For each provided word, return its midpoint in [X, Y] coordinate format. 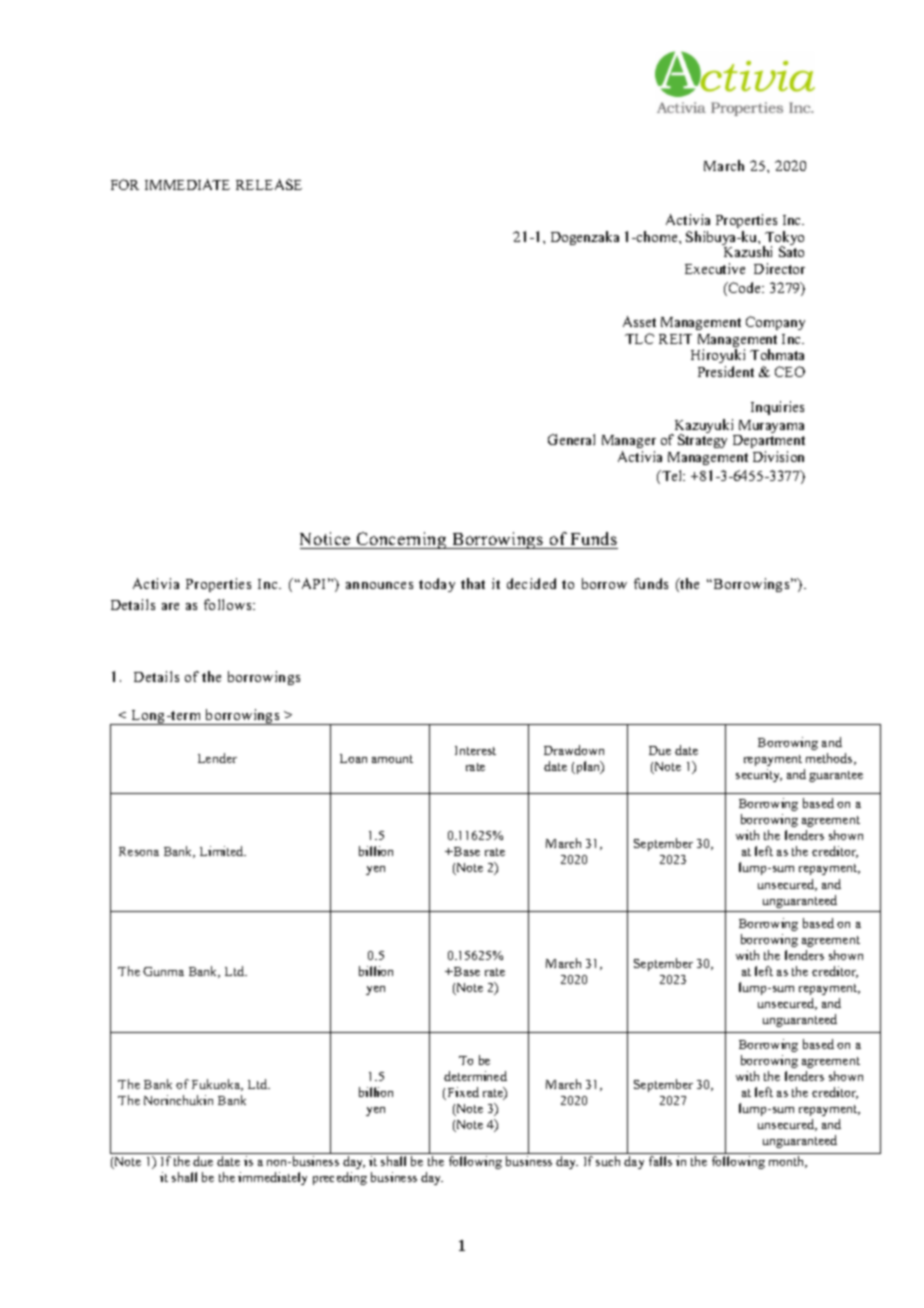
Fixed [462, 1093]
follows [229, 604]
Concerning [402, 540]
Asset [639, 321]
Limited [223, 851]
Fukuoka [217, 1085]
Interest [475, 750]
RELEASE [269, 184]
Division [778, 456]
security [759, 775]
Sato [791, 251]
